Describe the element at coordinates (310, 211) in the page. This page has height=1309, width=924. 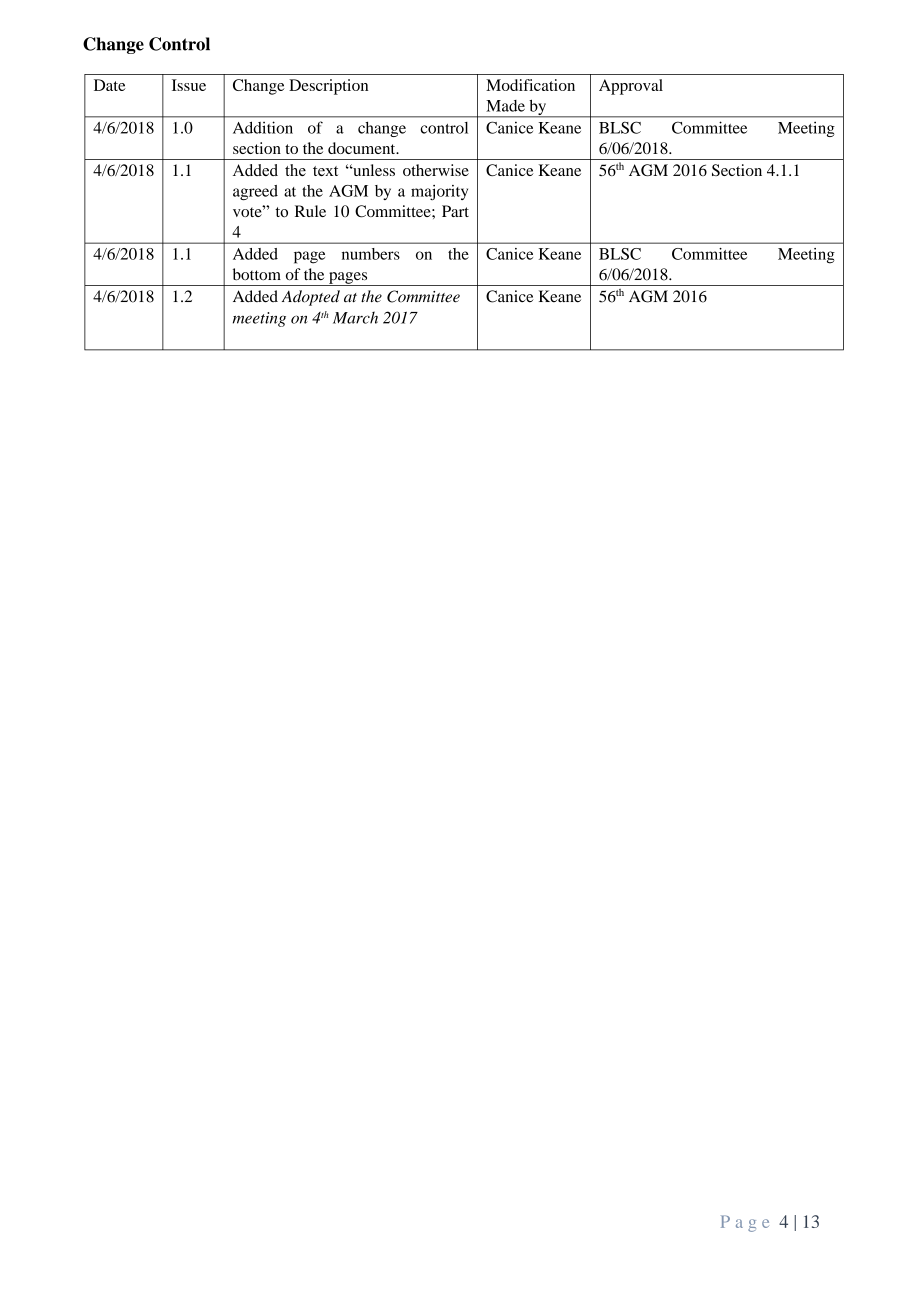
I see `Rule` at that location.
